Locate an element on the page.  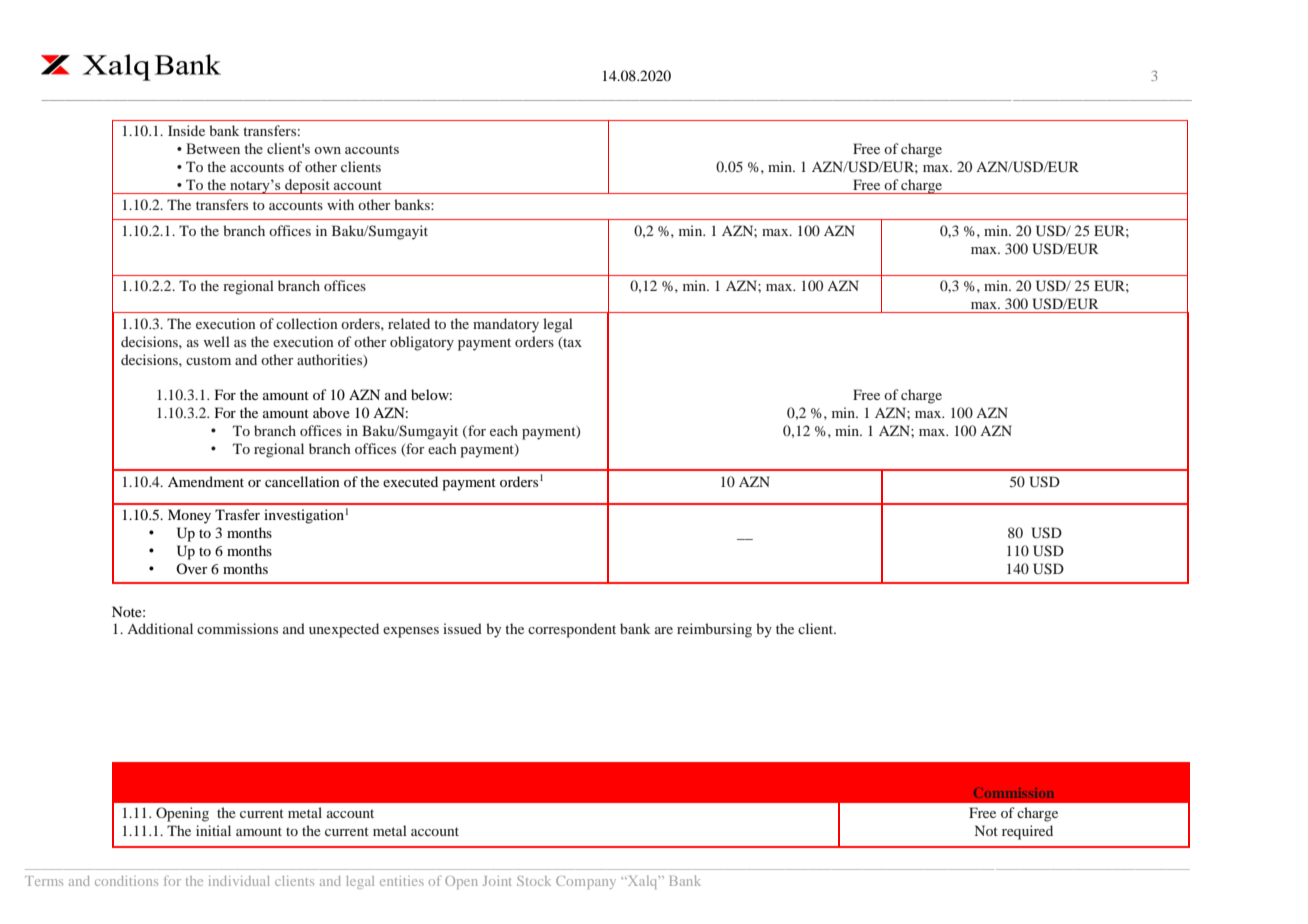
Between is located at coordinates (213, 148).
